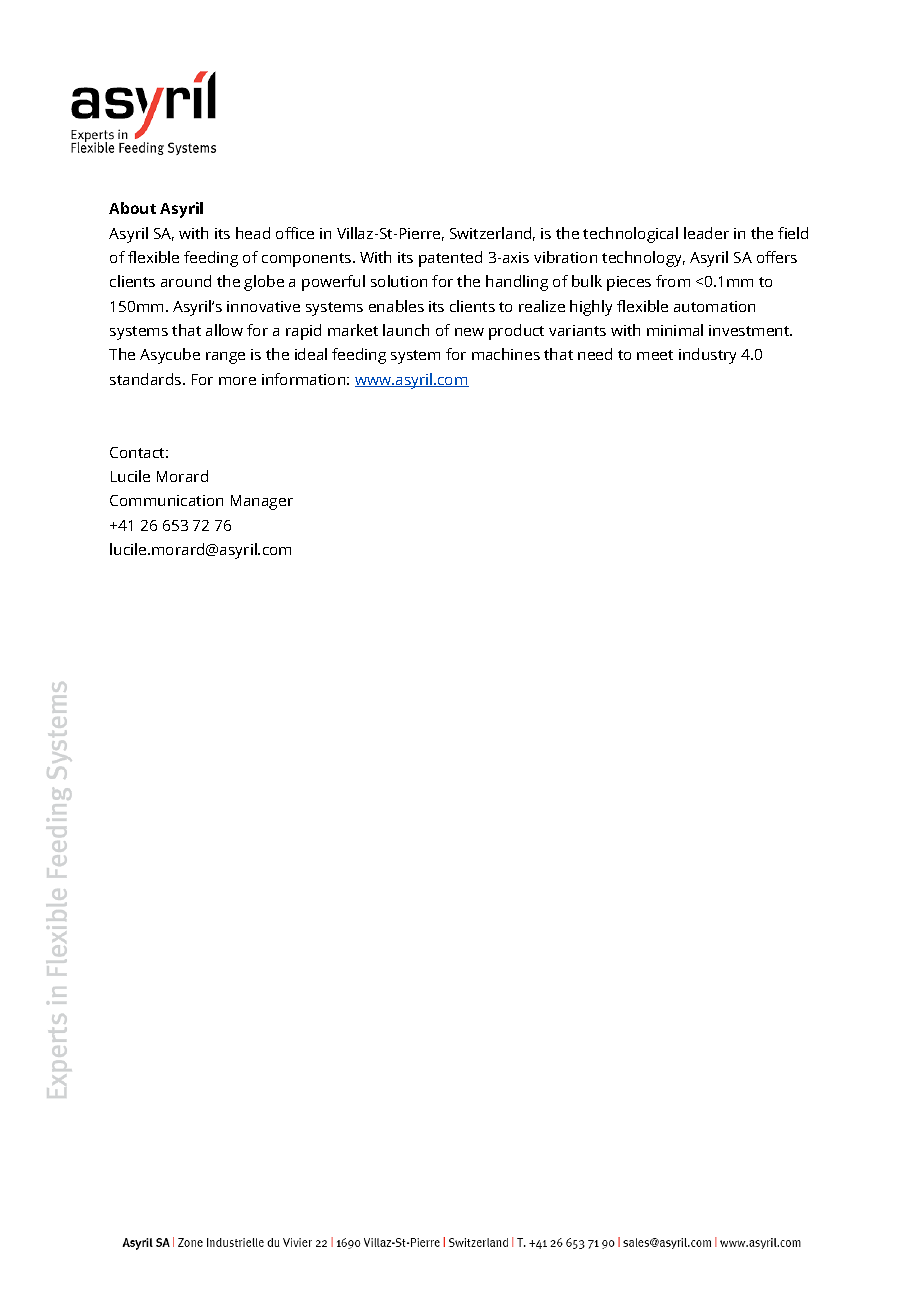 This screenshot has width=924, height=1308. What do you see at coordinates (237, 381) in the screenshot?
I see `more` at bounding box center [237, 381].
